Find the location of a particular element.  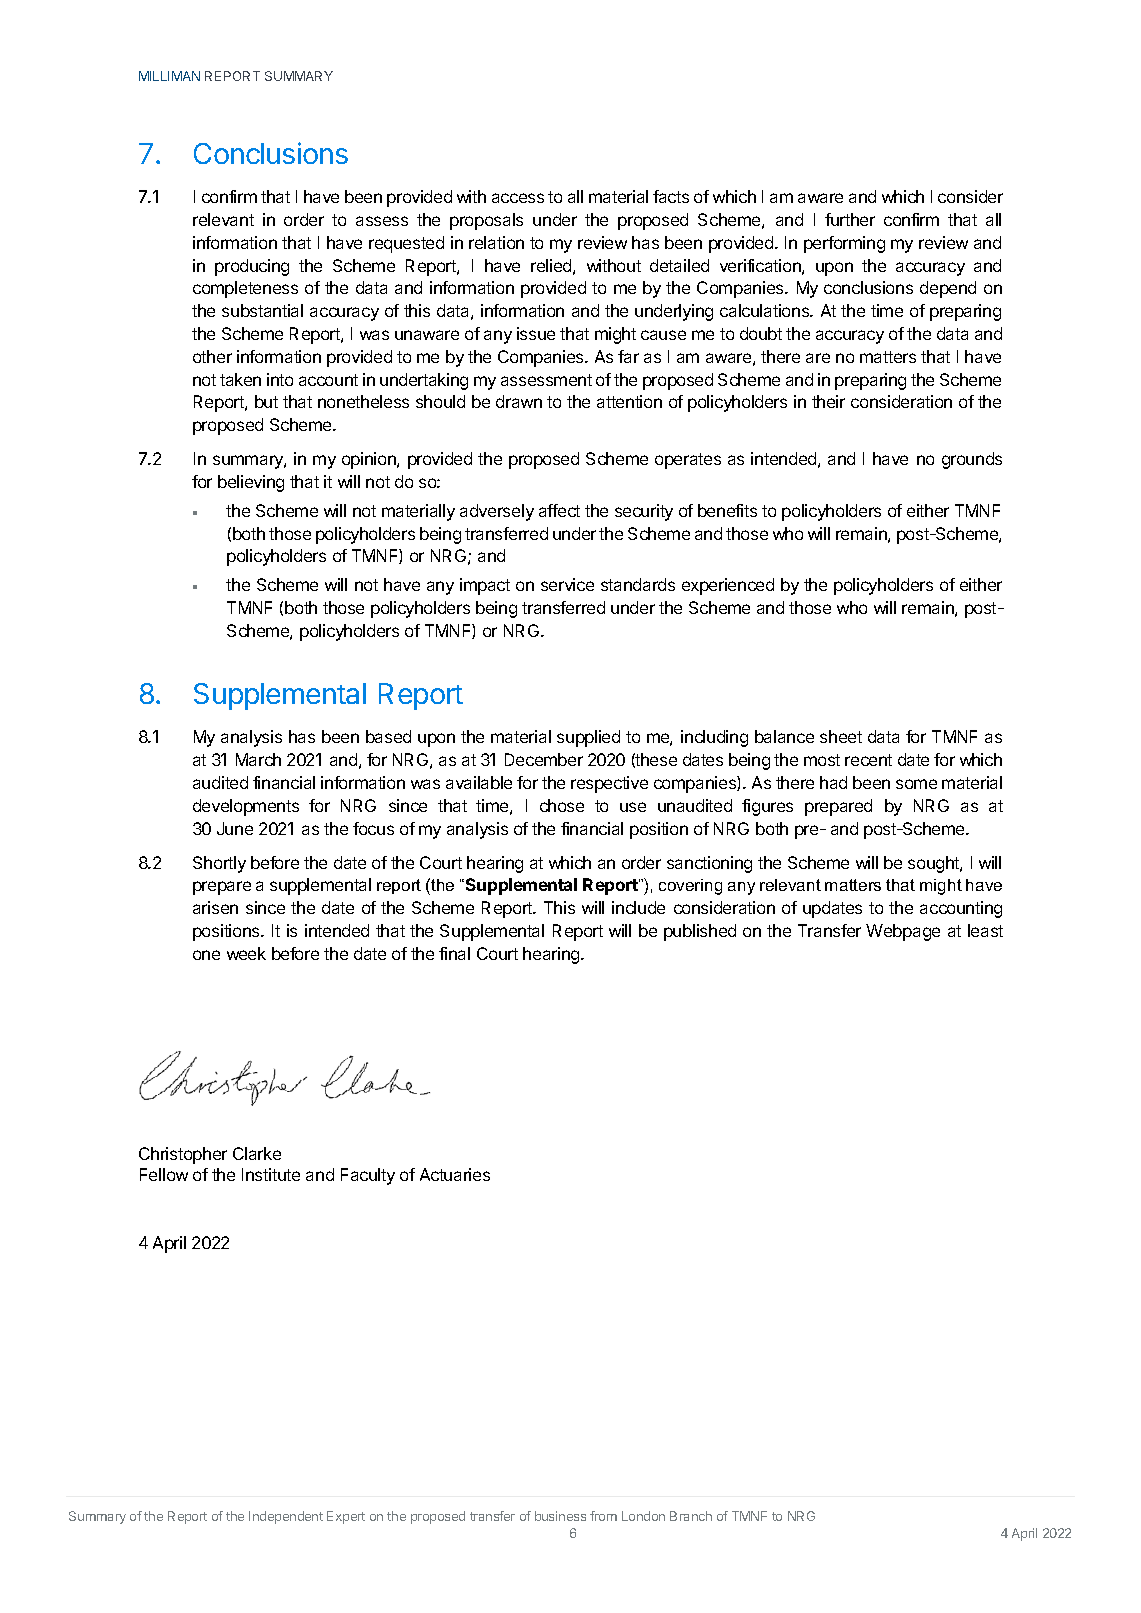

affect is located at coordinates (559, 510).
